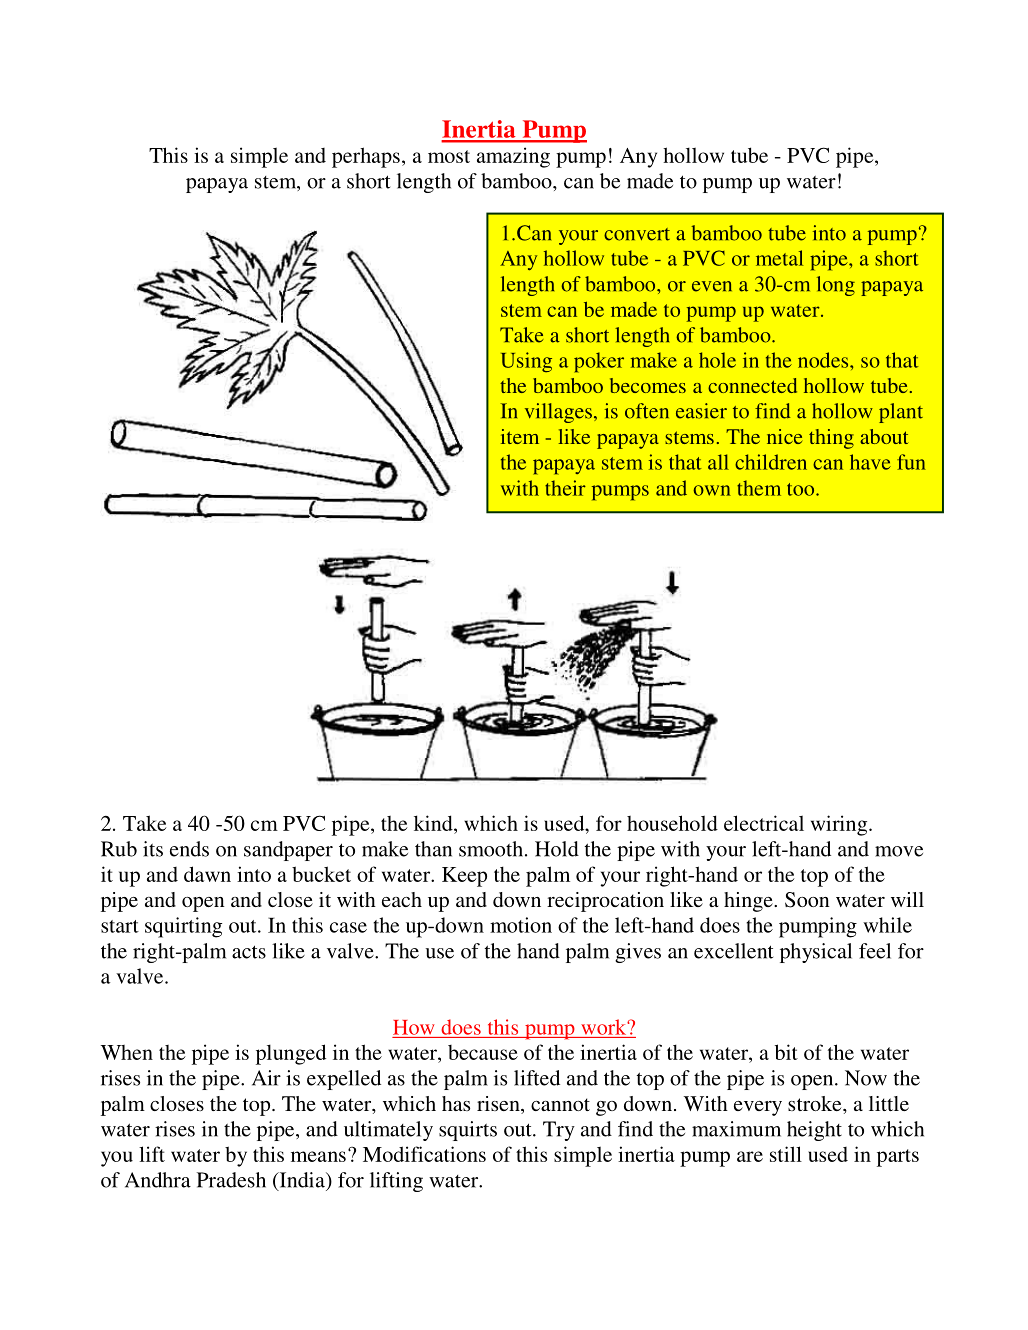 The height and width of the screenshot is (1330, 1028). Describe the element at coordinates (802, 489) in the screenshot. I see `too` at that location.
